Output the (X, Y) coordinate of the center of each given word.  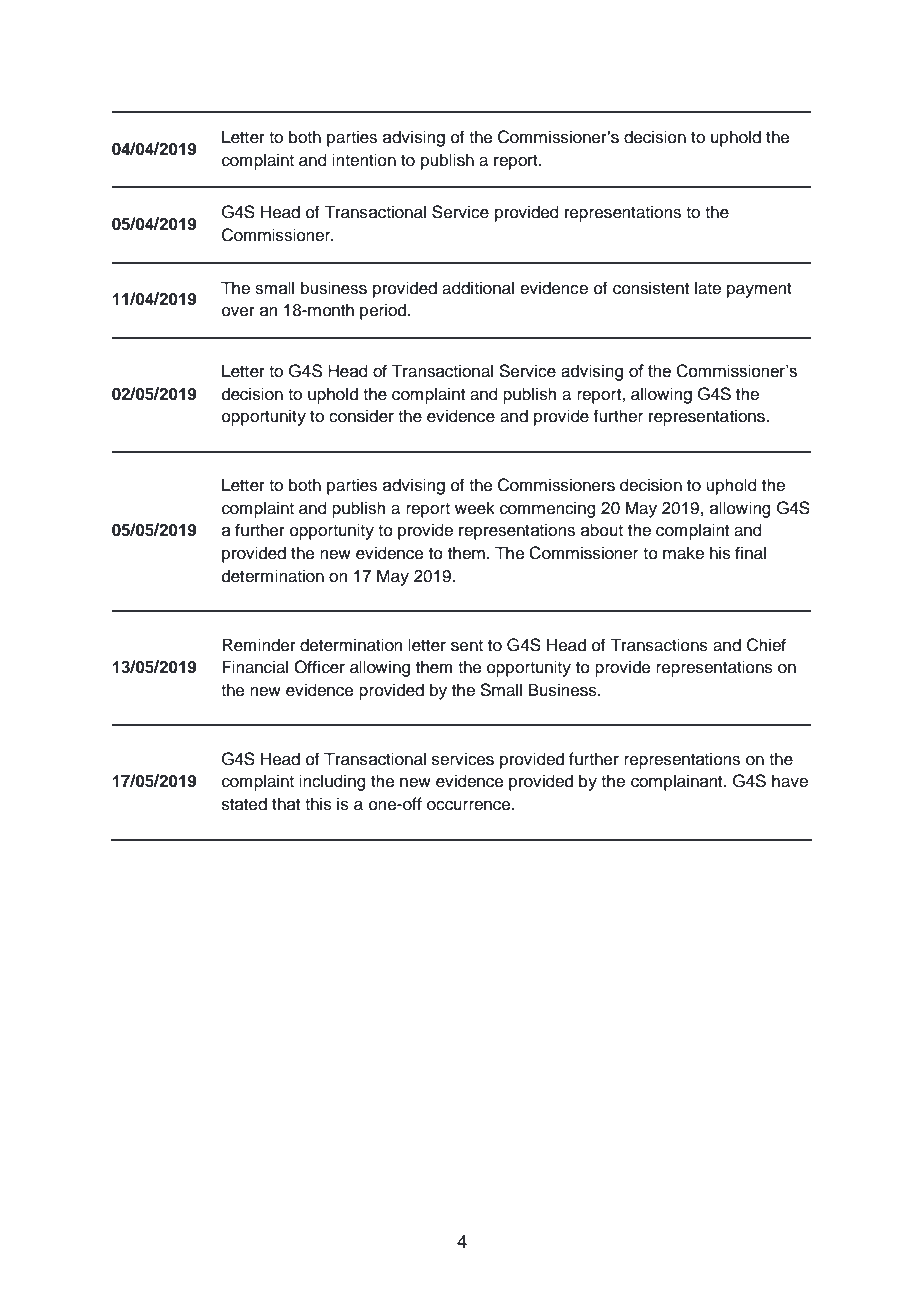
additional (478, 288)
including (332, 782)
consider (361, 416)
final (750, 553)
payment (759, 290)
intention (364, 160)
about (602, 530)
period (384, 311)
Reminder (259, 645)
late (708, 288)
